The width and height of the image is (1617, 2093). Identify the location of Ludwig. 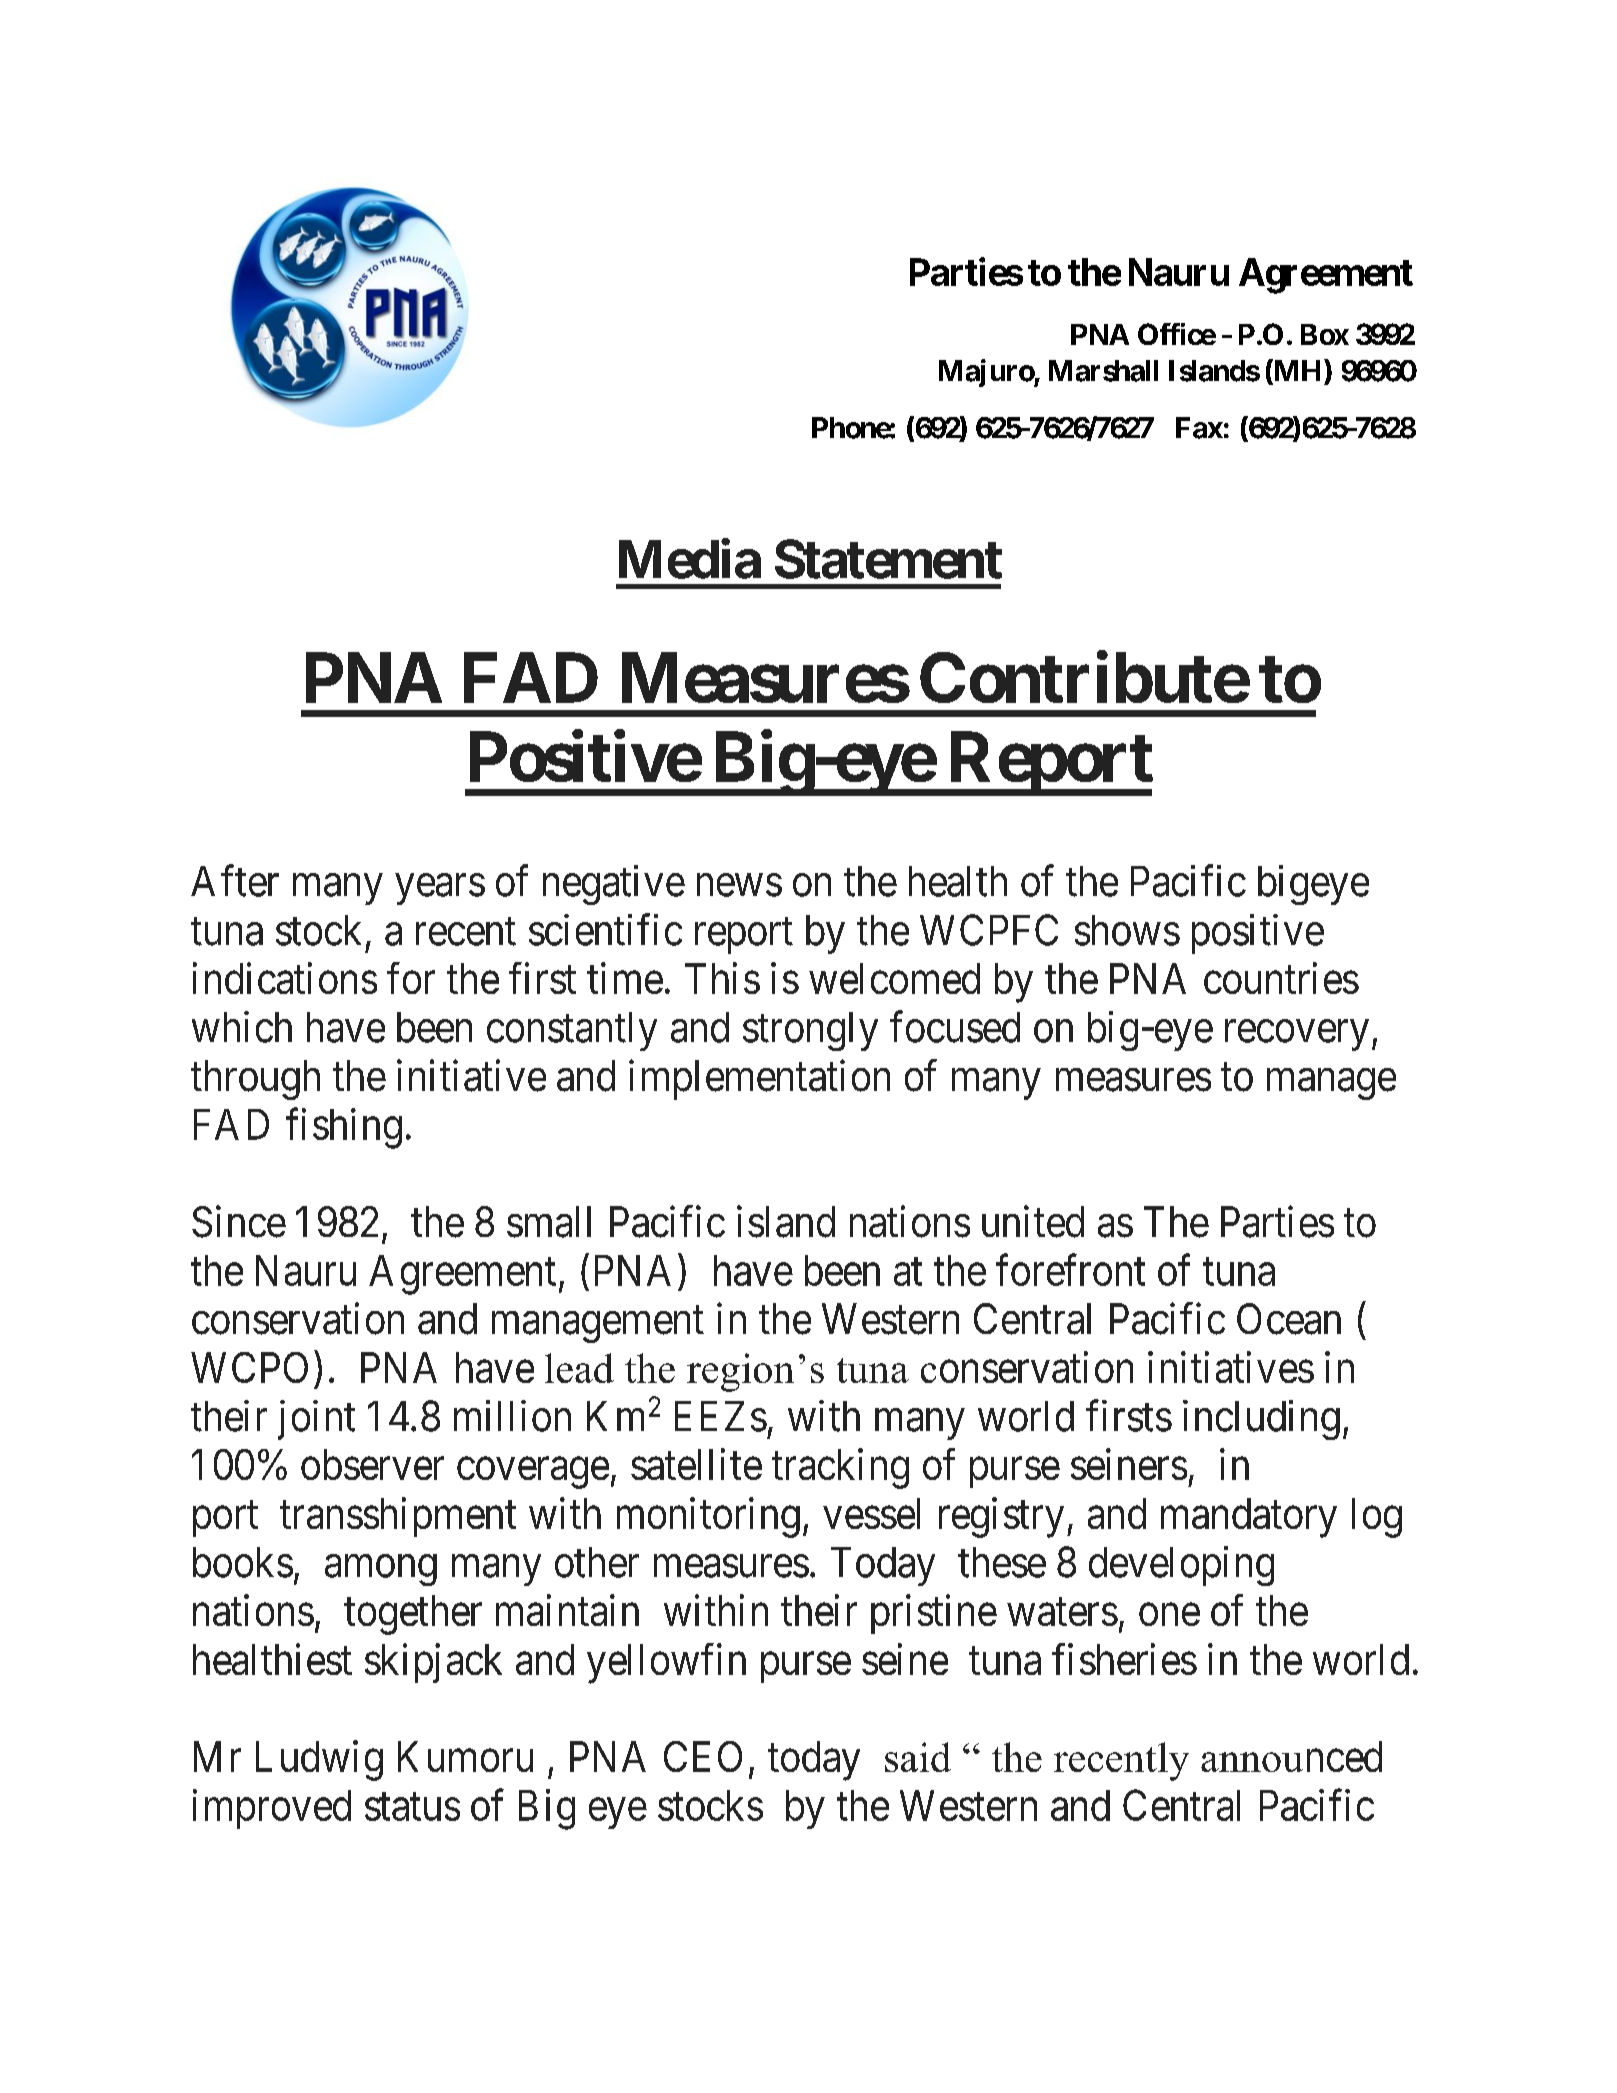
(319, 1760).
